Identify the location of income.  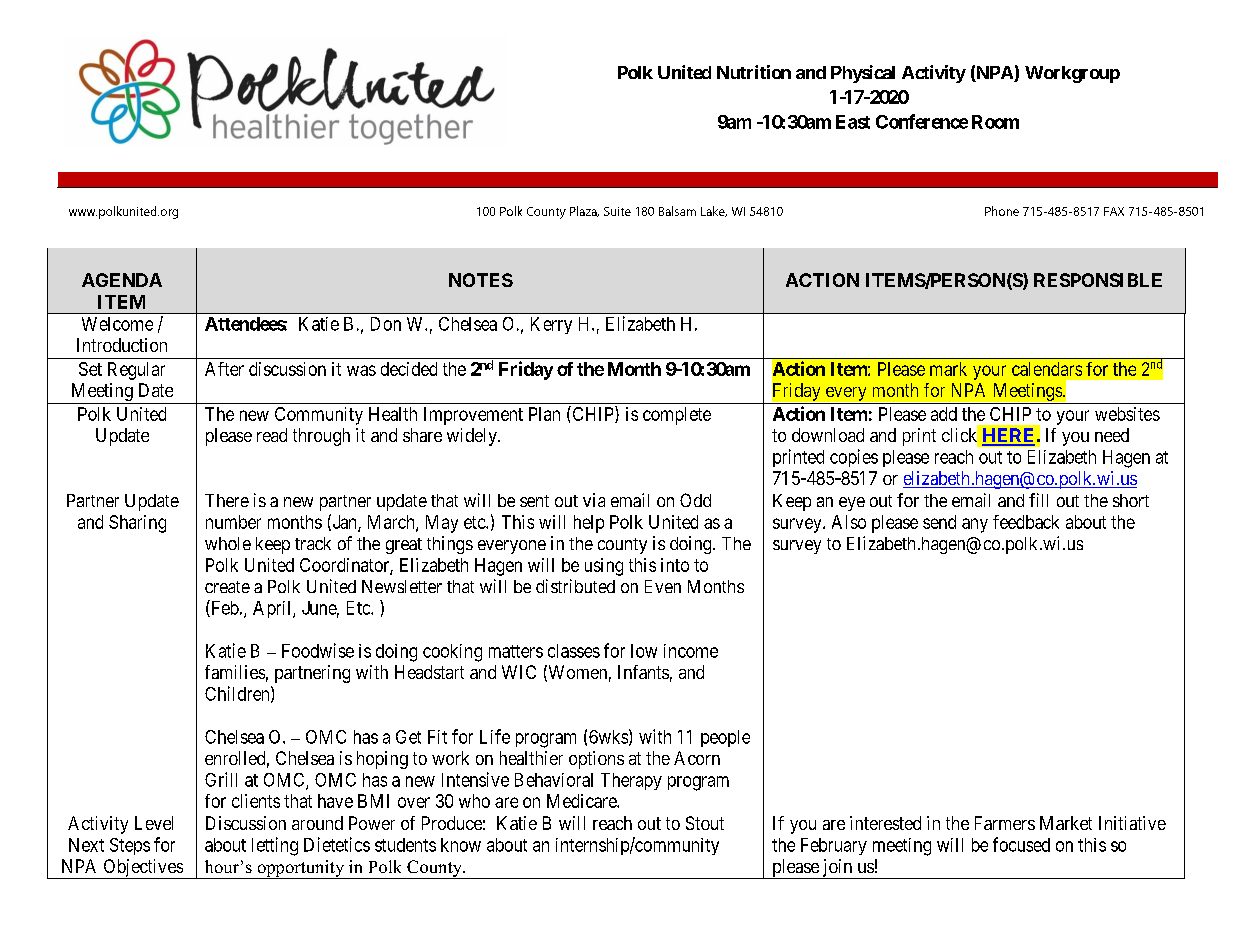
(691, 651).
